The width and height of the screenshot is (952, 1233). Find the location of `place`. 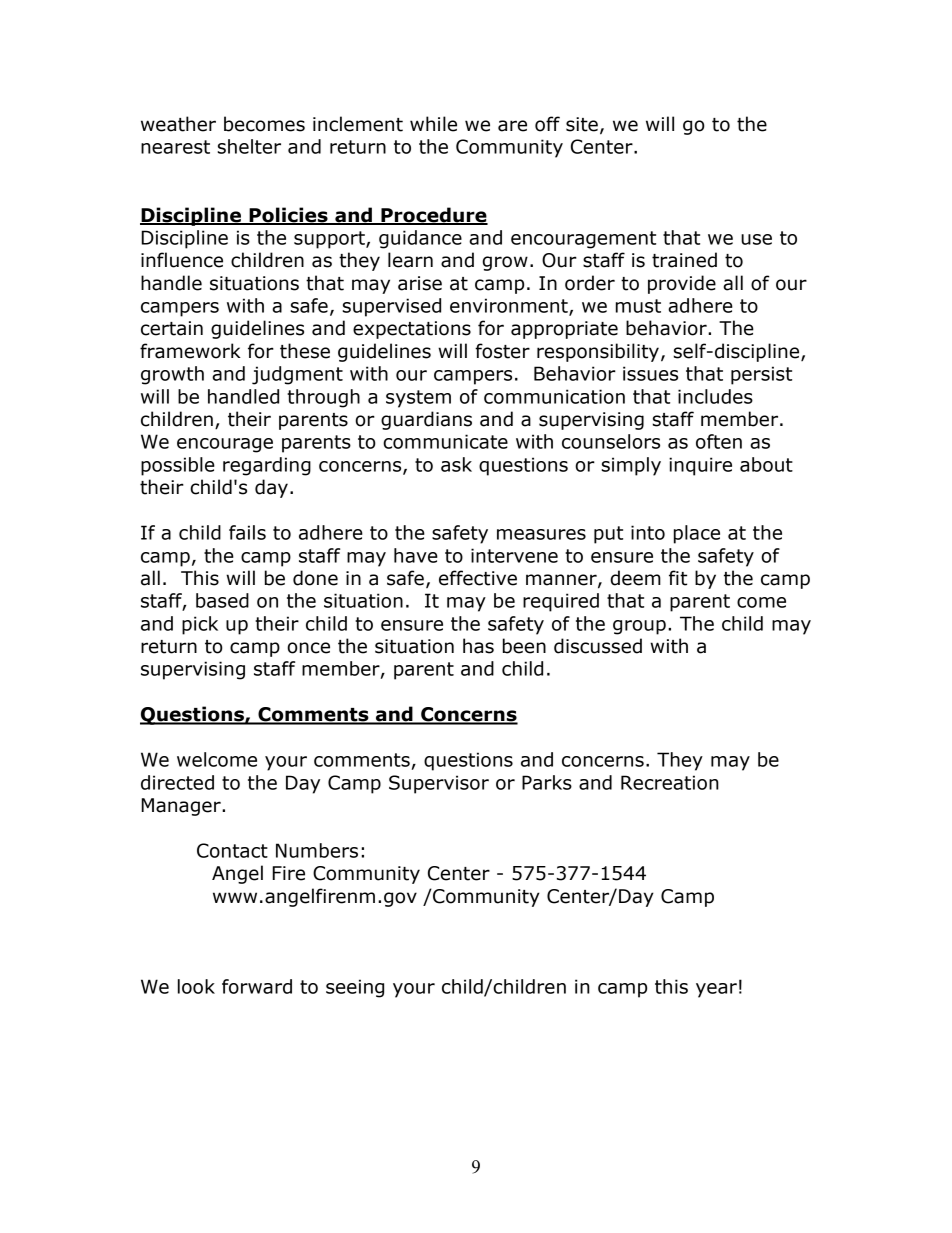

place is located at coordinates (697, 534).
